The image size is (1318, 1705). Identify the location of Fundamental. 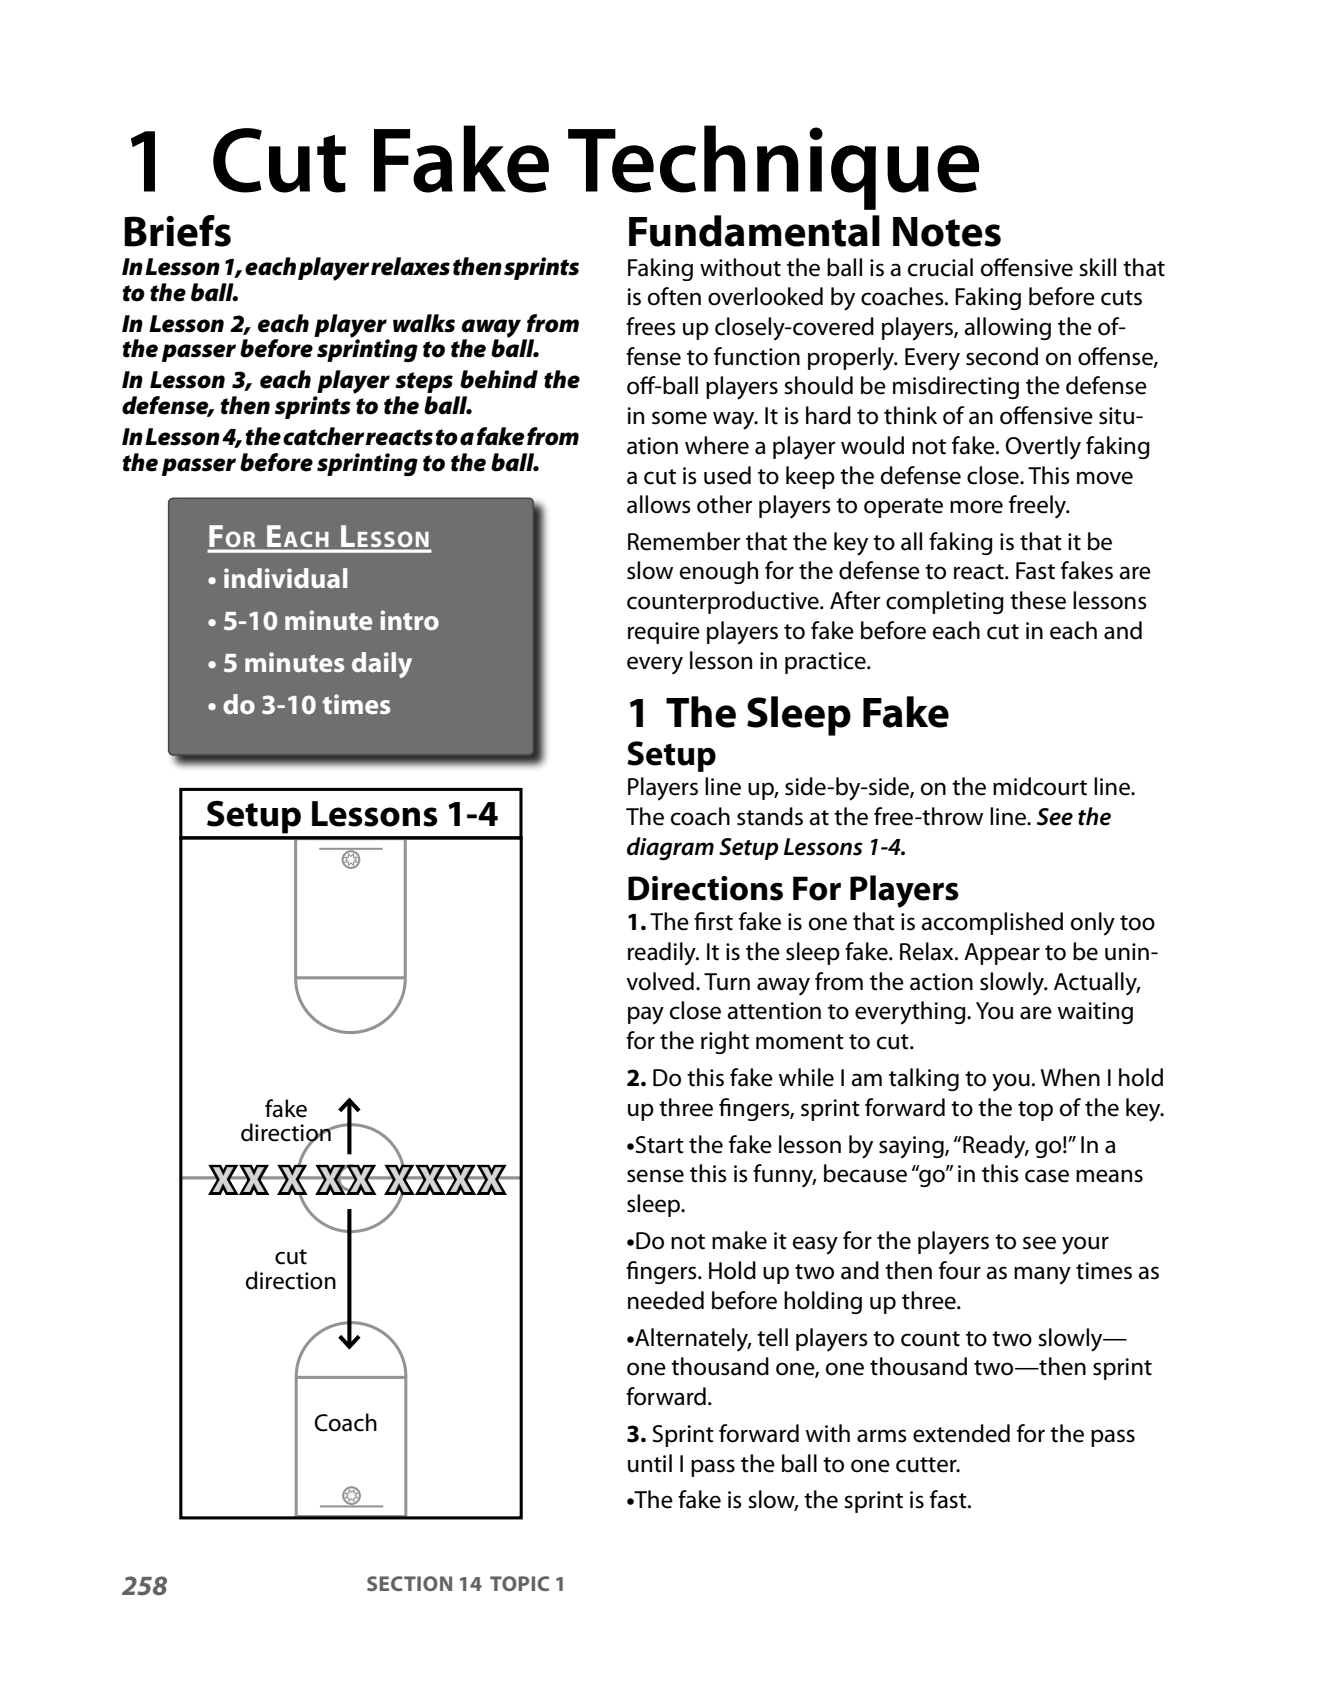
(754, 231).
